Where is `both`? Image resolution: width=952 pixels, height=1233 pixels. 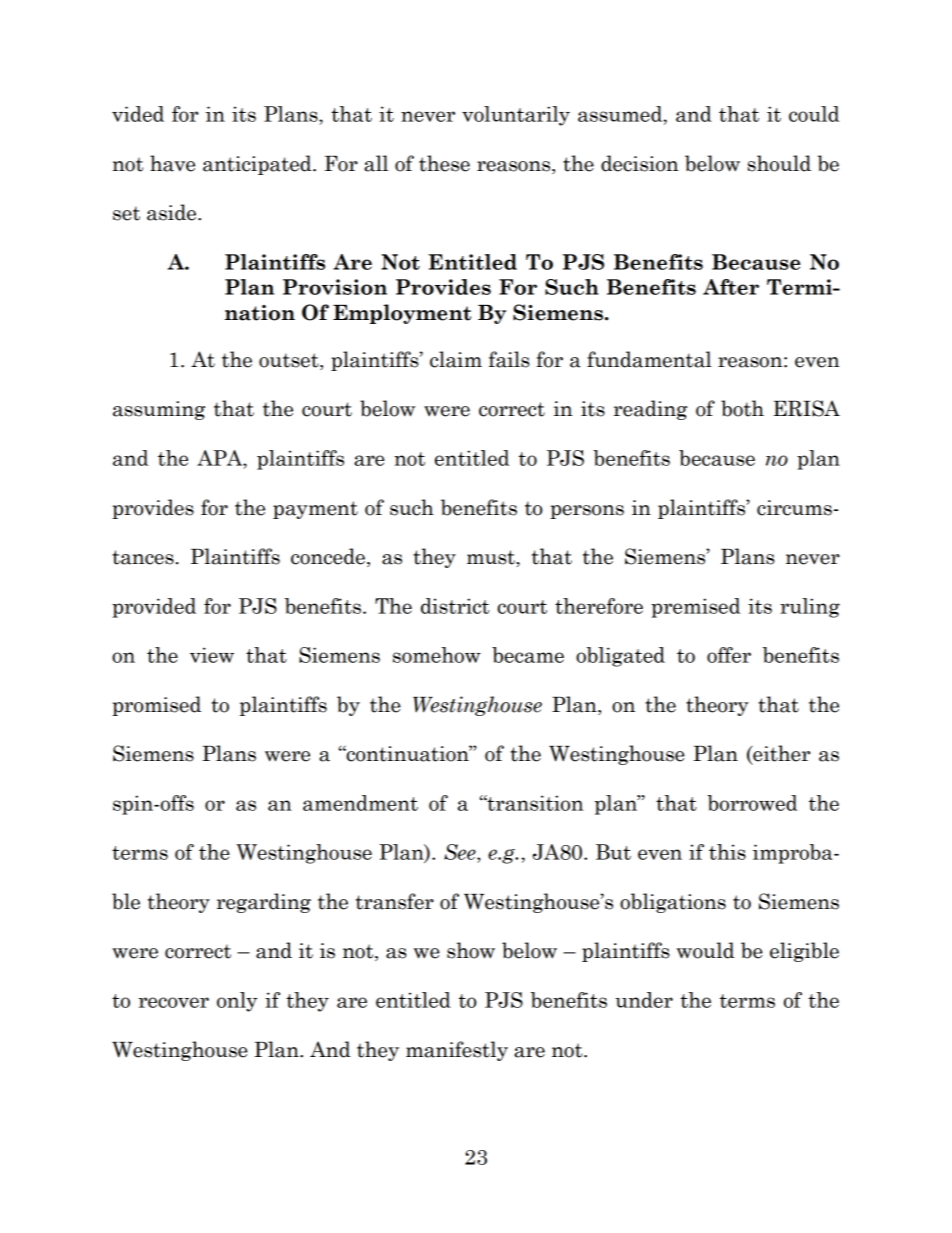
both is located at coordinates (742, 408).
